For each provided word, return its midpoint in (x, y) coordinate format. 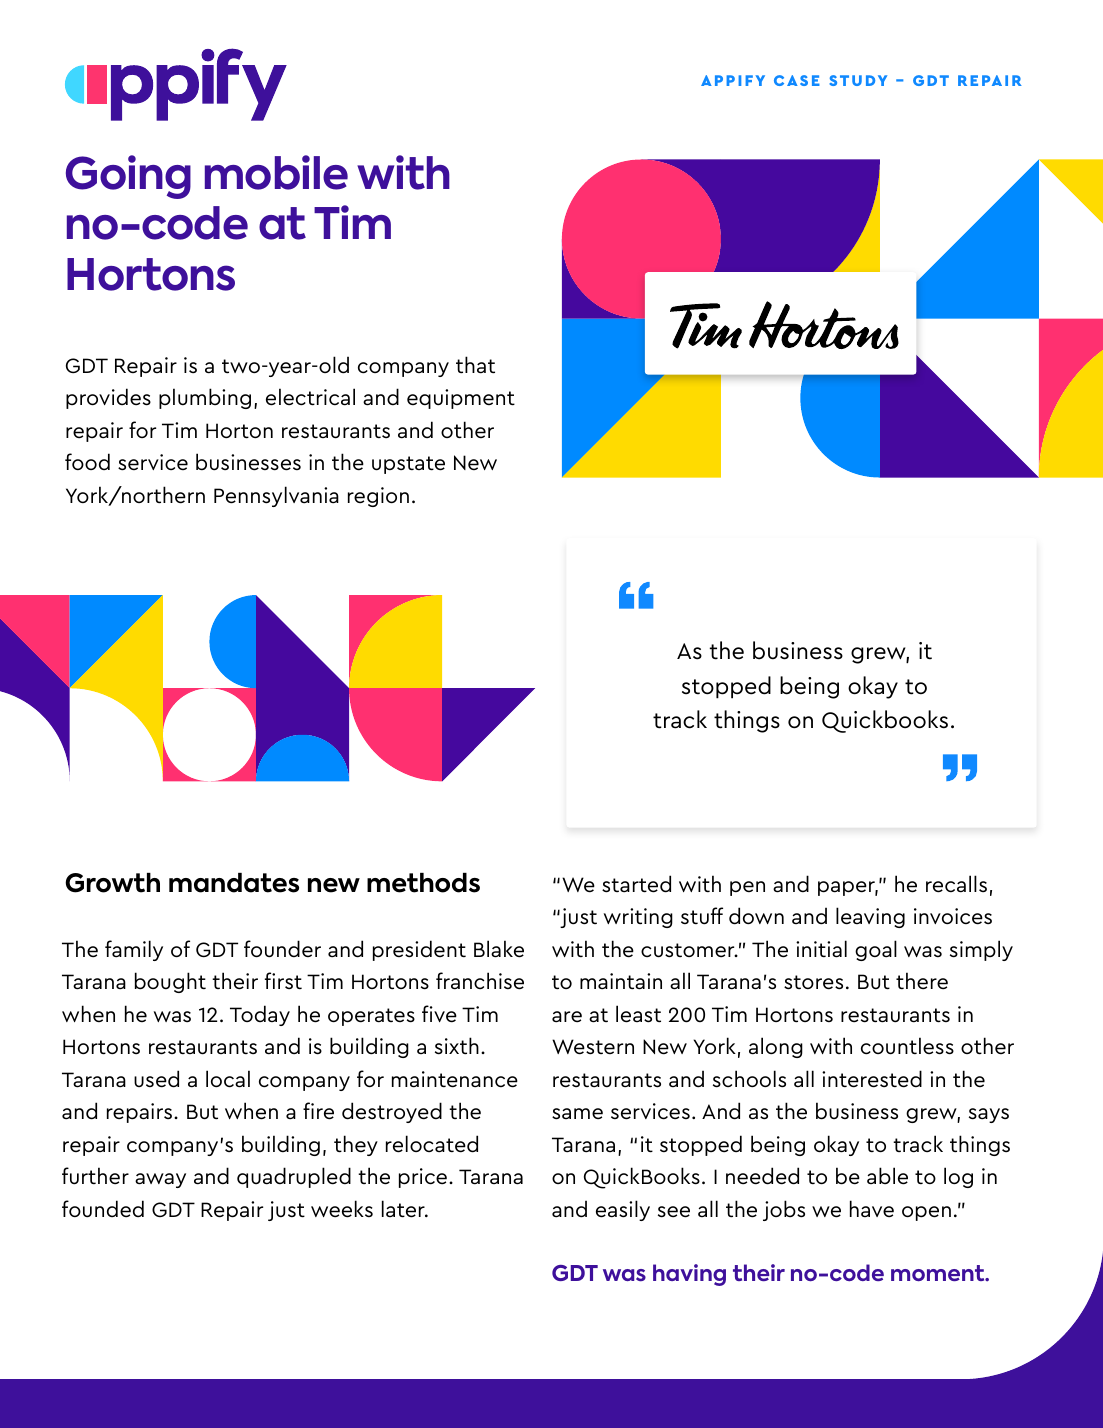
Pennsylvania (276, 496)
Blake (499, 949)
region (378, 497)
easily (623, 1210)
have (872, 1209)
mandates (234, 883)
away (160, 1180)
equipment (461, 399)
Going (128, 177)
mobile (276, 172)
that (475, 365)
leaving (870, 917)
